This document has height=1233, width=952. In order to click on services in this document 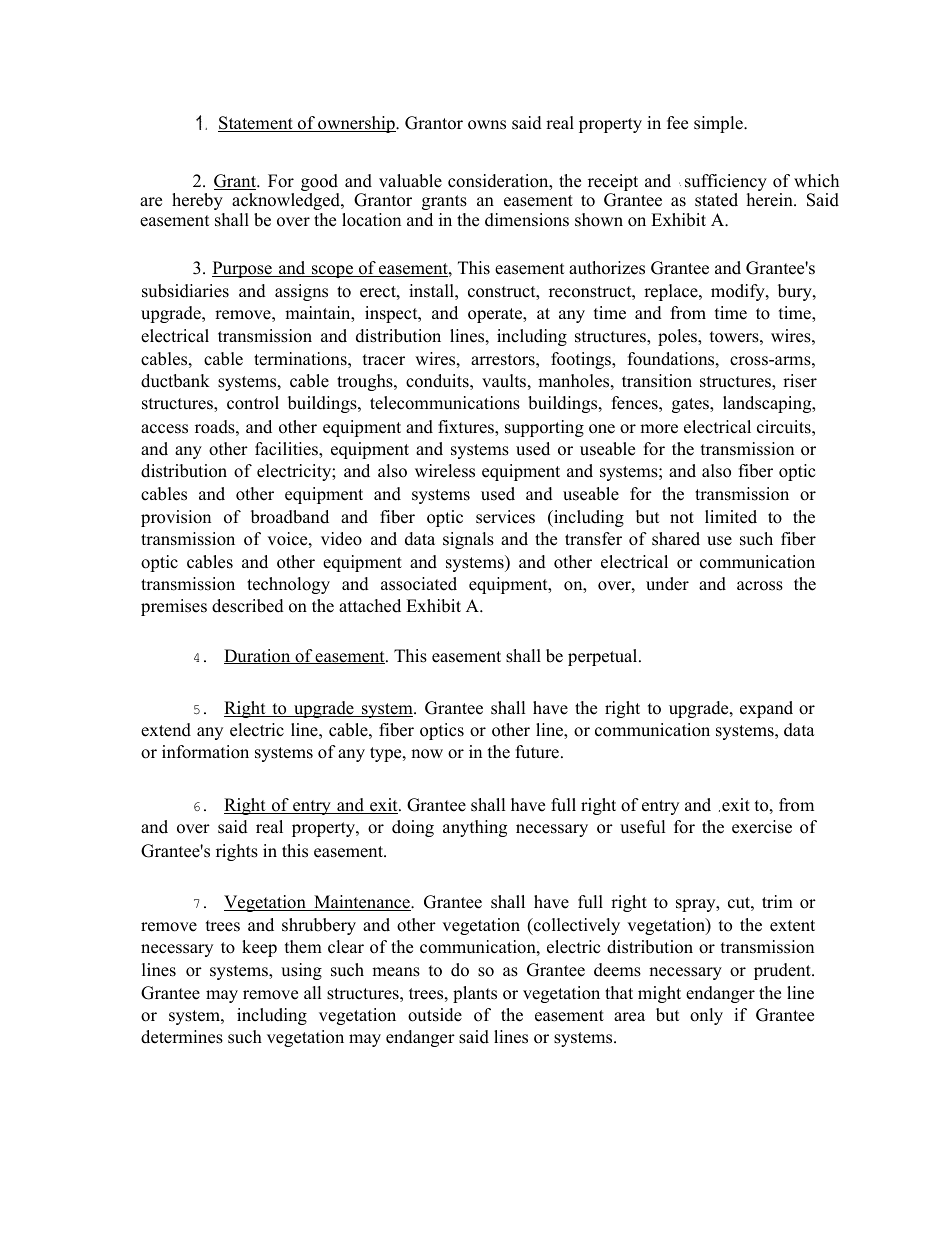, I will do `click(505, 517)`.
